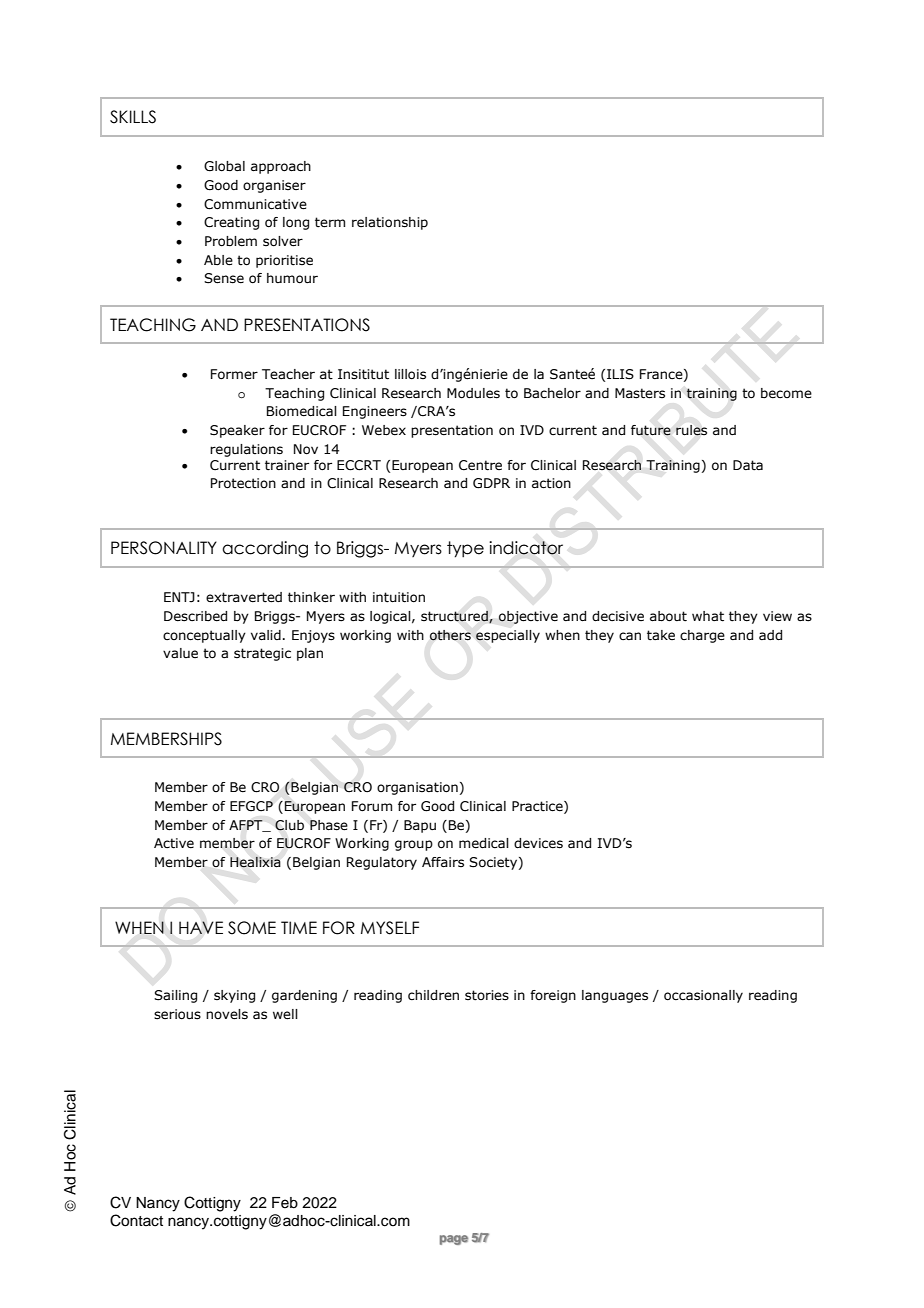 Image resolution: width=924 pixels, height=1308 pixels. Describe the element at coordinates (703, 996) in the document. I see `occasionally` at that location.
